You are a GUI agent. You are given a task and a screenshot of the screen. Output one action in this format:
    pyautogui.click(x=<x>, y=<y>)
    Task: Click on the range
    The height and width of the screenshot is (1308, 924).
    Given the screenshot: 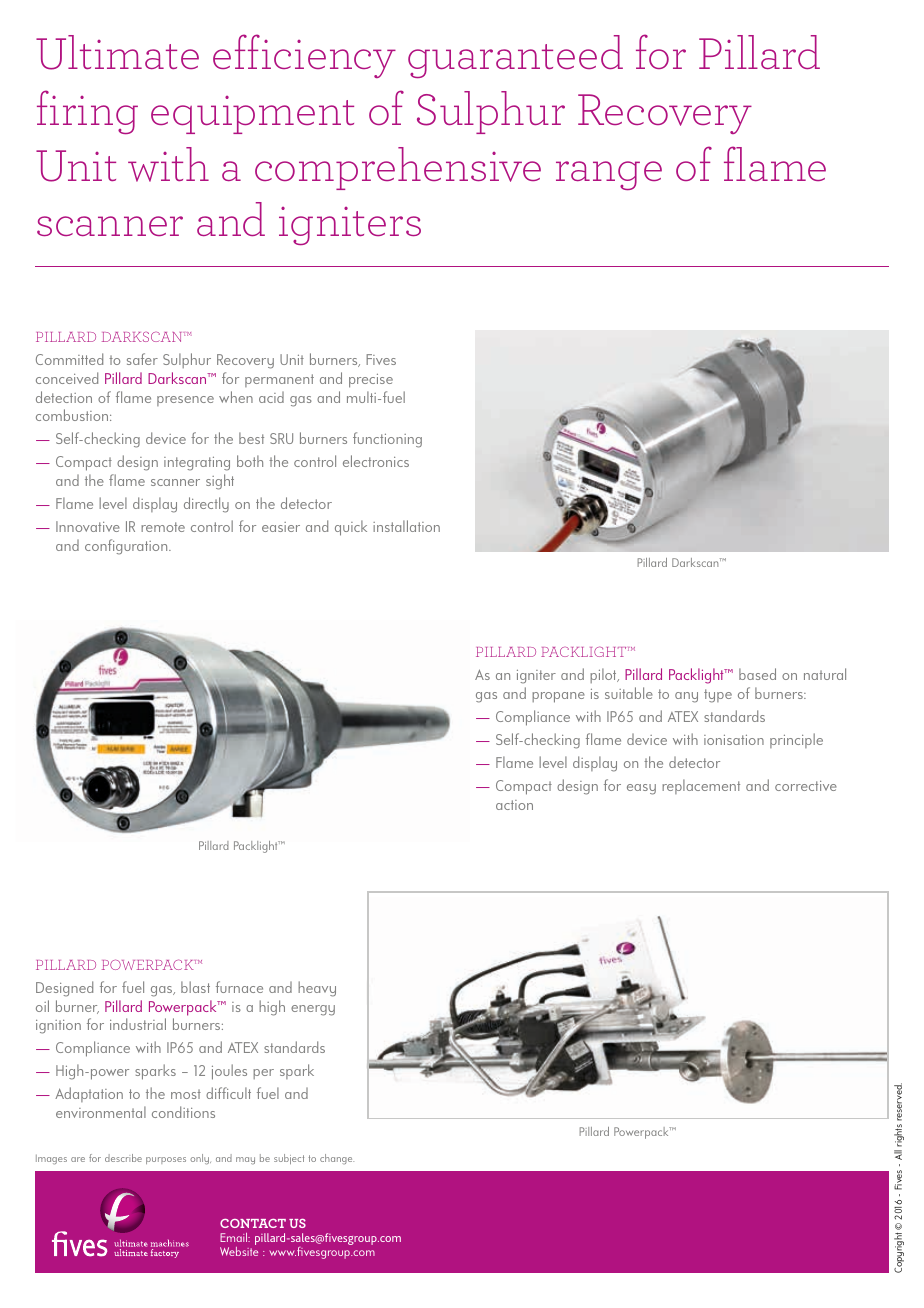 What is the action you would take?
    pyautogui.click(x=609, y=175)
